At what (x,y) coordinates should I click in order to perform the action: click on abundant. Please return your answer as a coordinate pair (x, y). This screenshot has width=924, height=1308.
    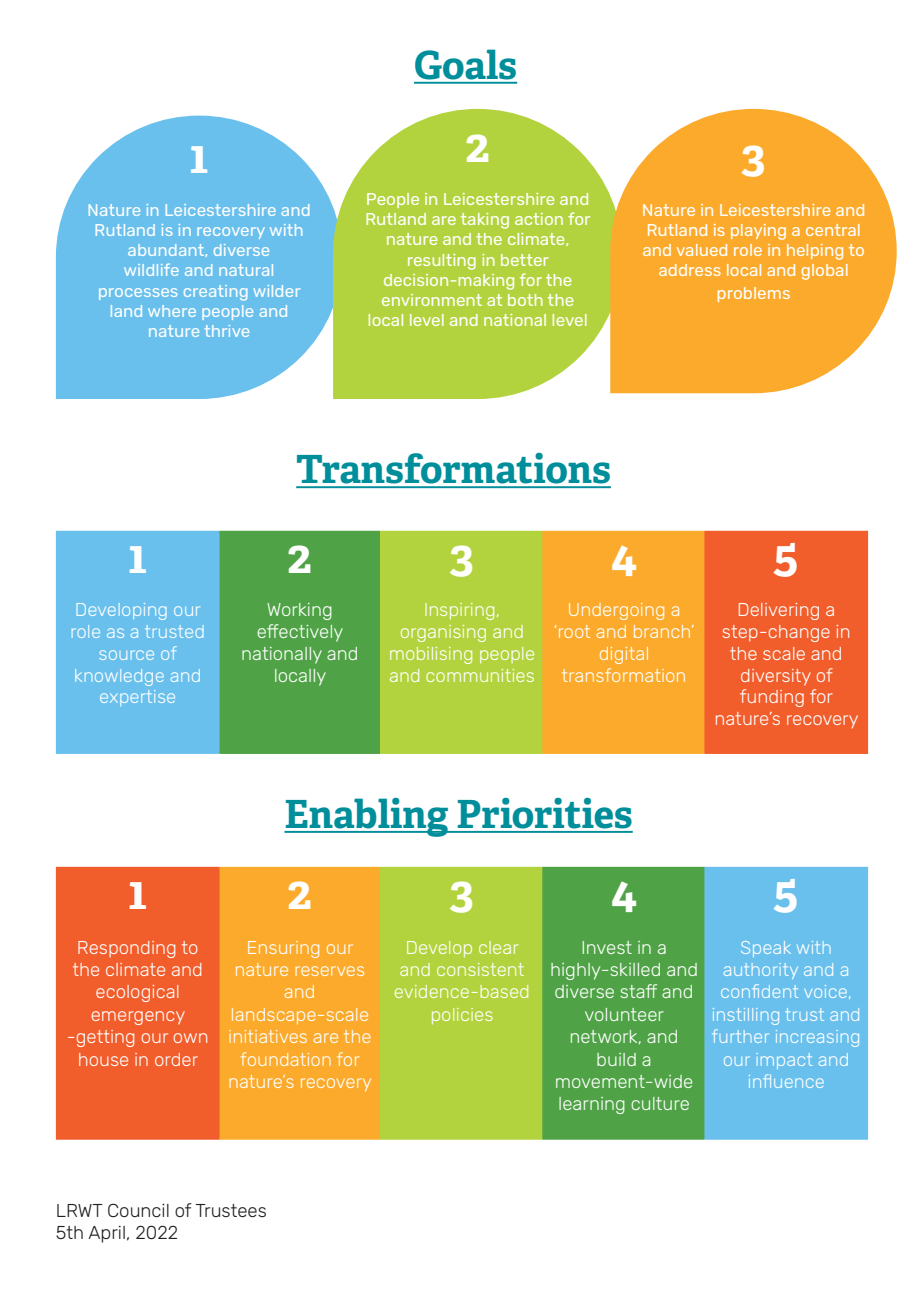
    Looking at the image, I should click on (167, 250).
